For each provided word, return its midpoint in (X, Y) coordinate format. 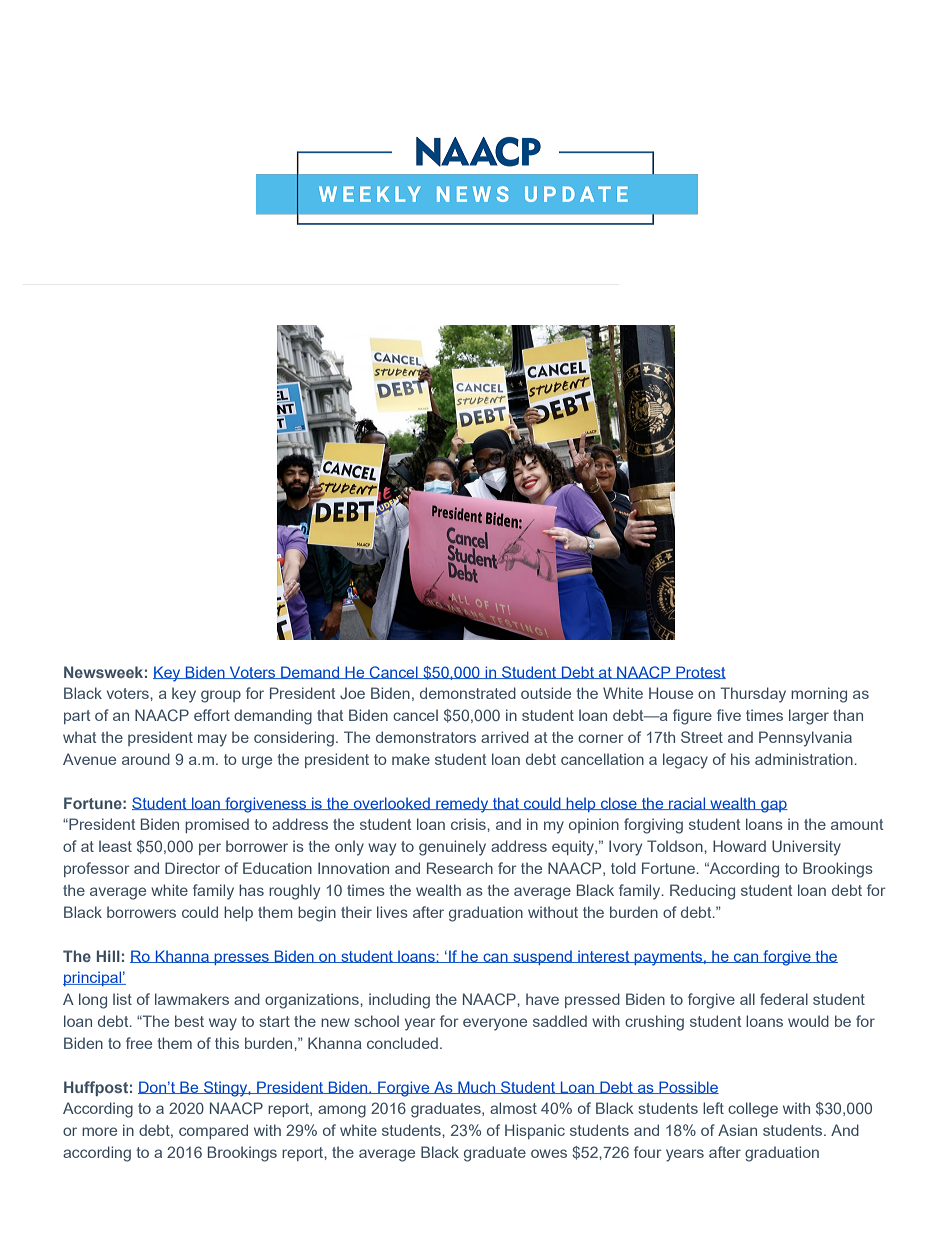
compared (213, 1131)
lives (392, 912)
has (251, 890)
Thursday (753, 695)
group (221, 696)
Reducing (702, 892)
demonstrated (468, 693)
